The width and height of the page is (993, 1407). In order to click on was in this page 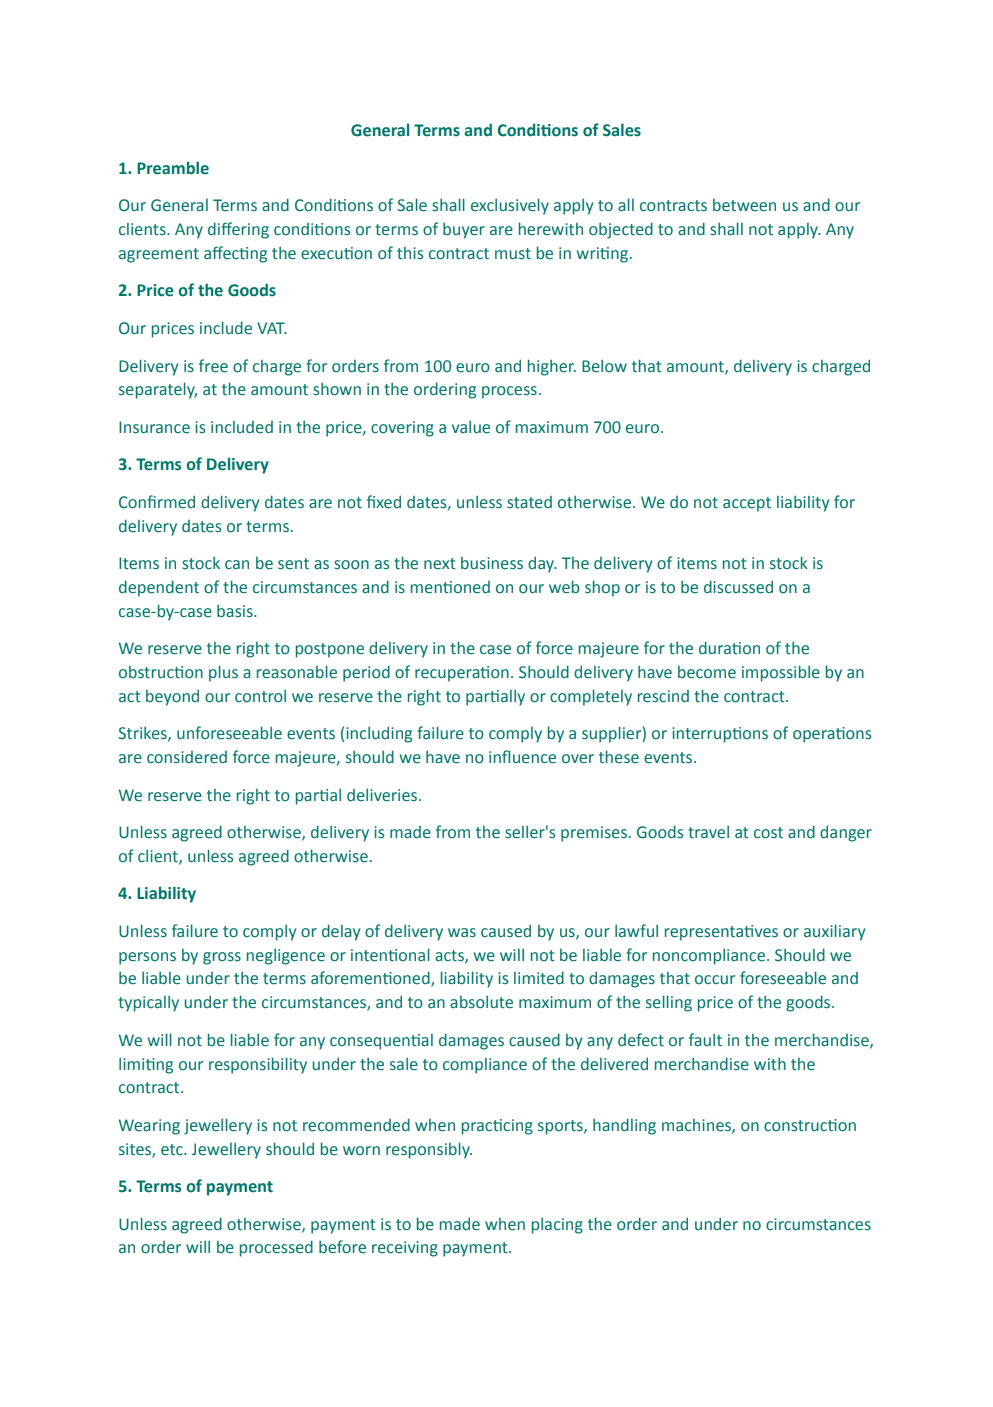, I will do `click(462, 933)`.
